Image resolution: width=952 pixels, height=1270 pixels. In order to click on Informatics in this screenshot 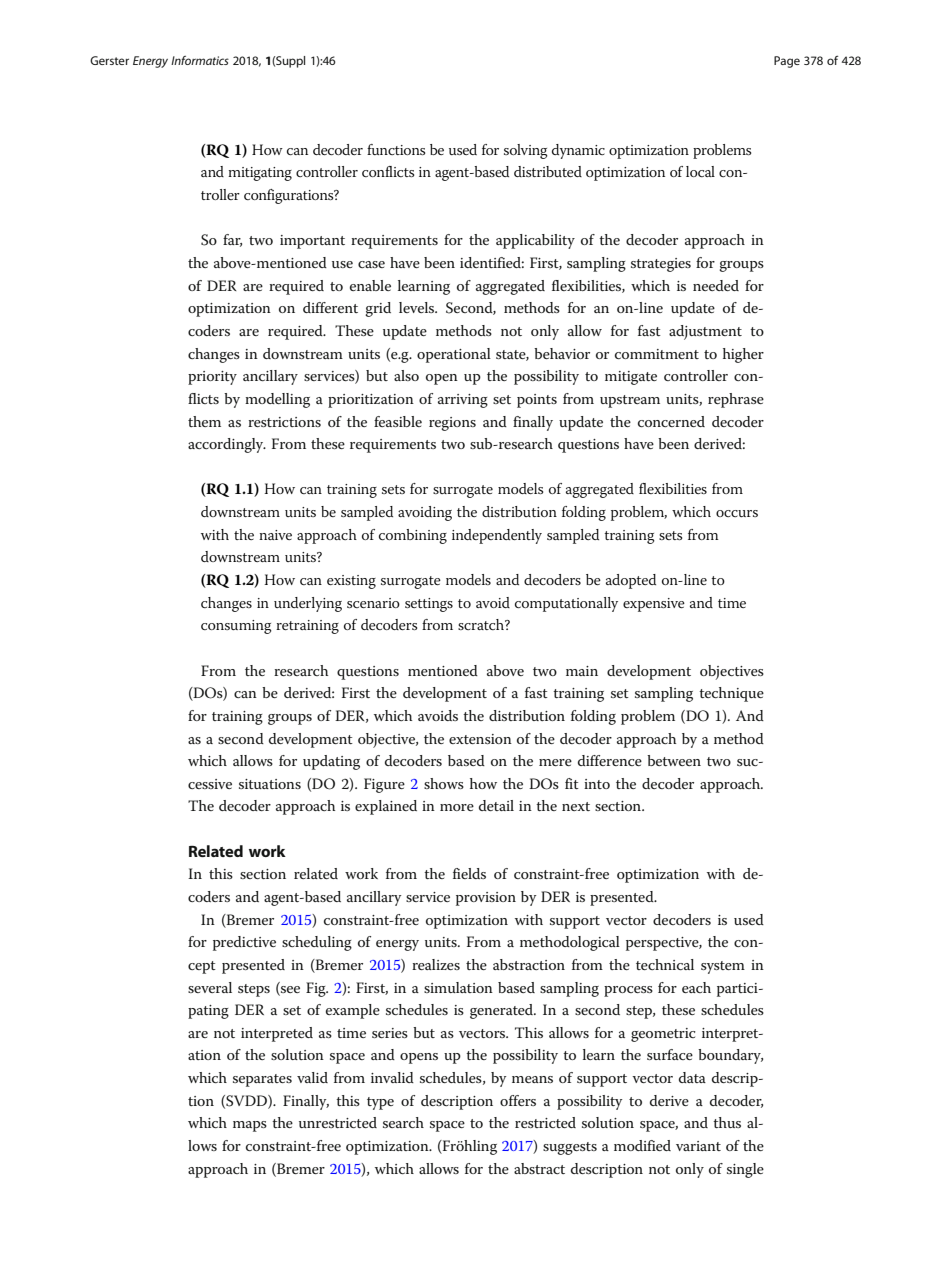, I will do `click(200, 60)`.
